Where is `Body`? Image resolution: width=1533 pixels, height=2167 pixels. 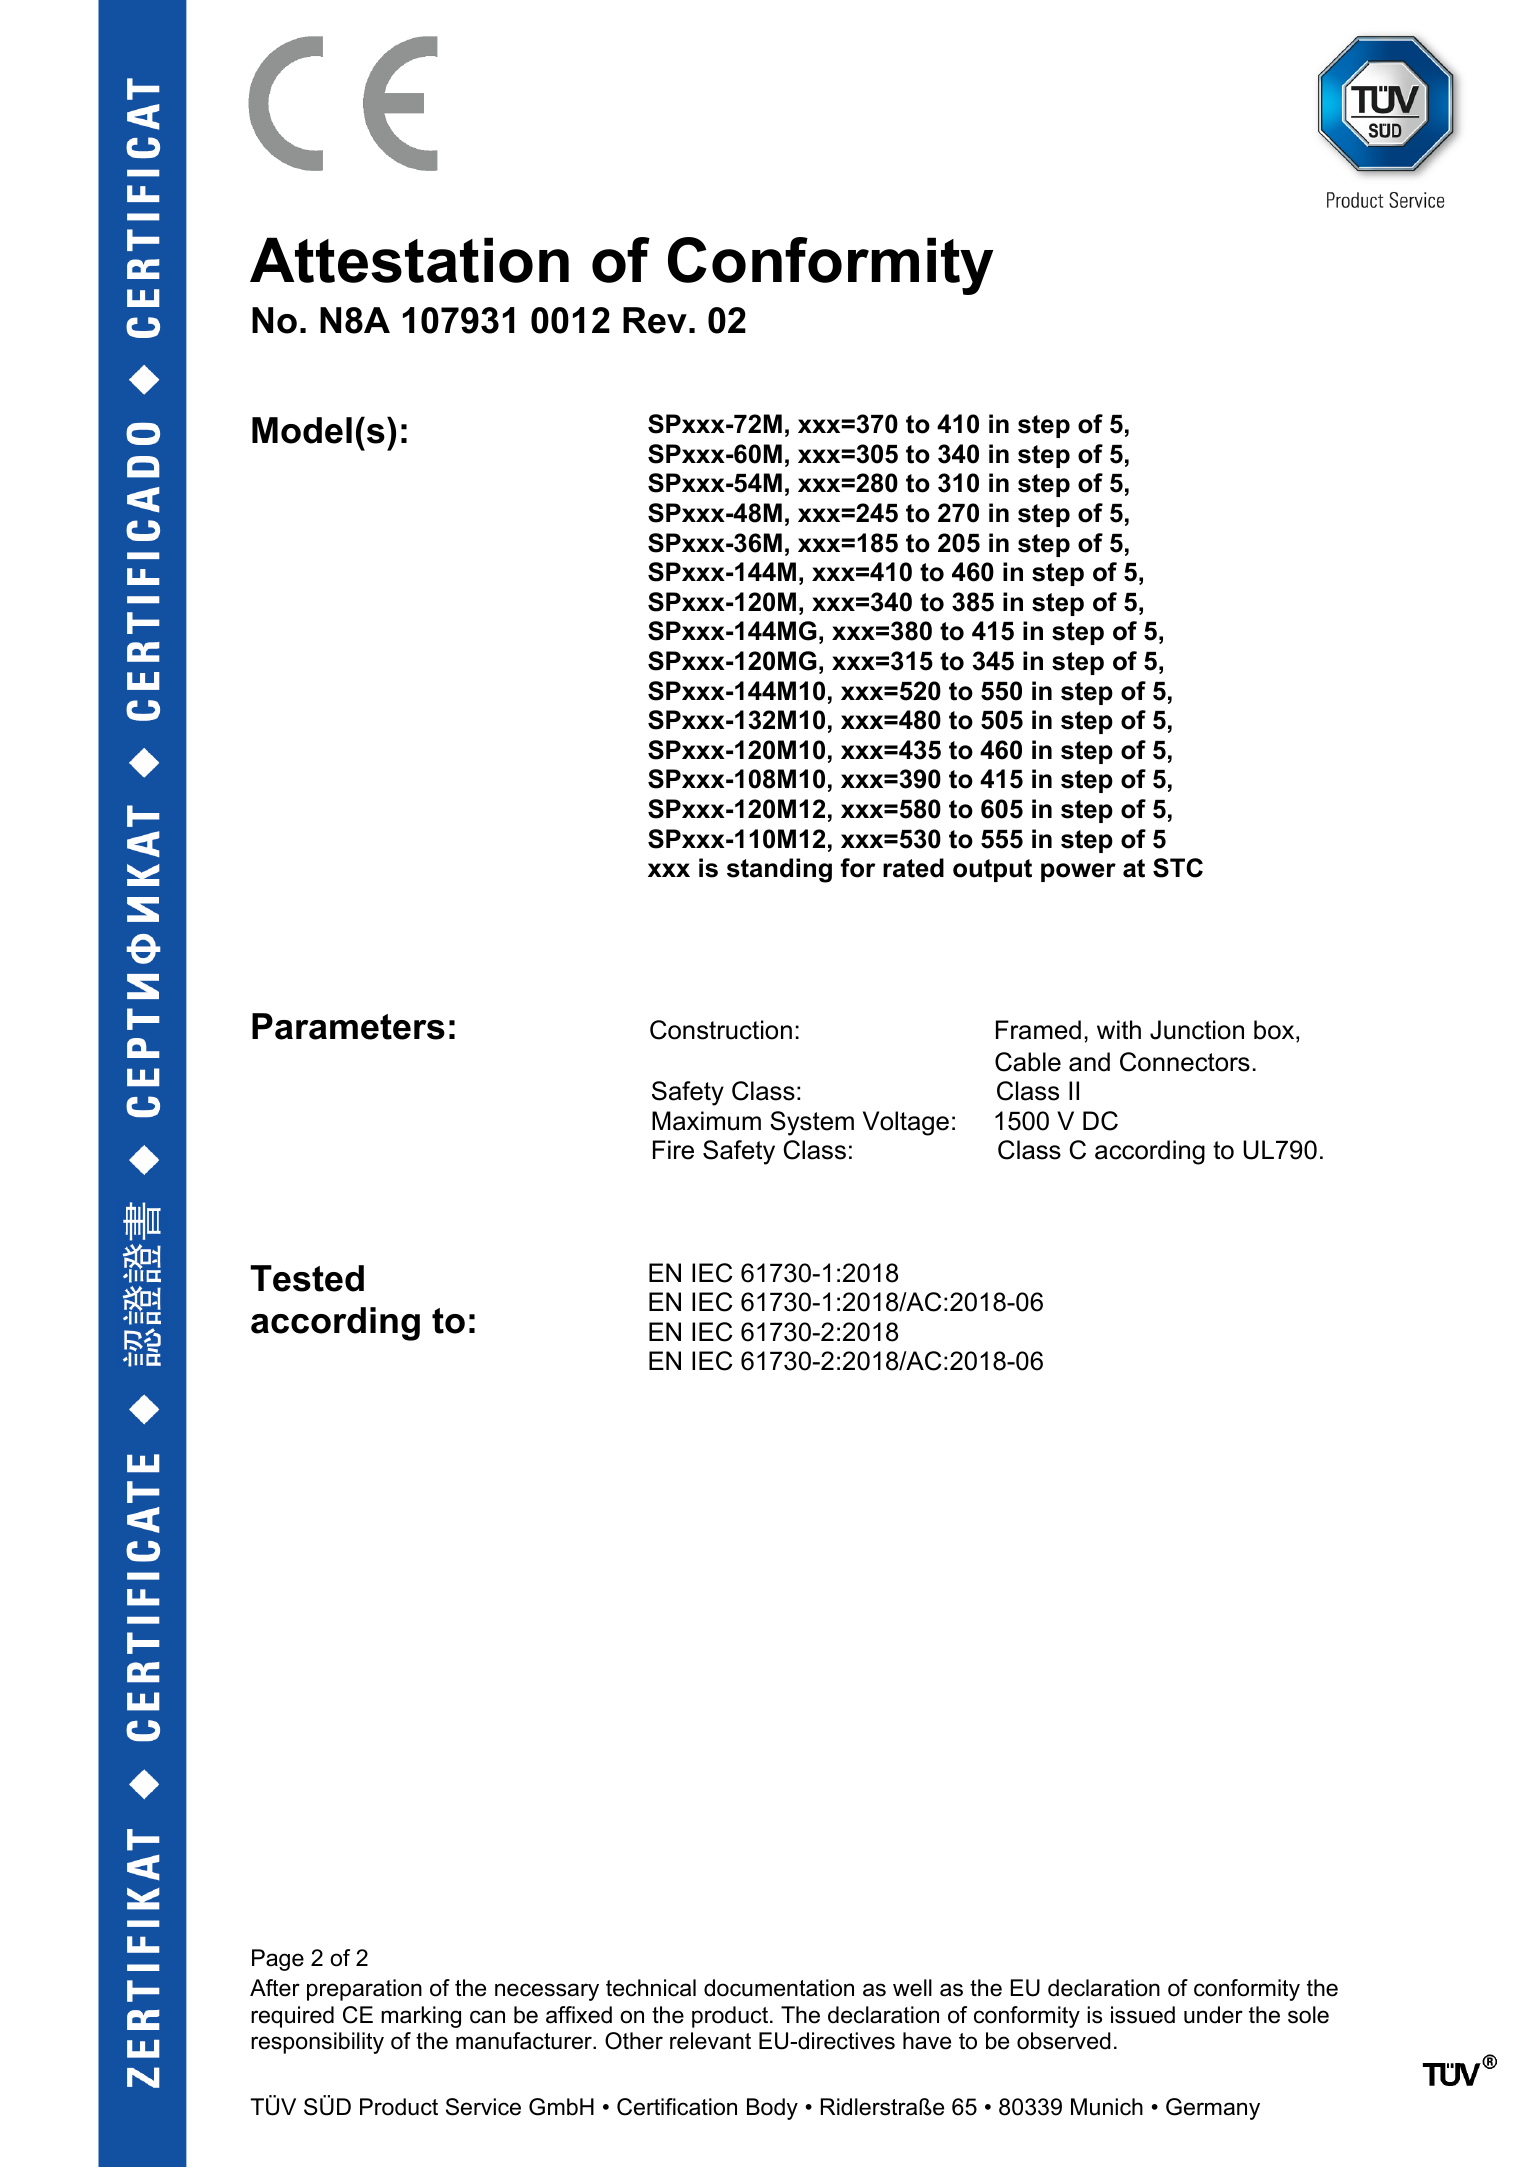
Body is located at coordinates (772, 2109).
